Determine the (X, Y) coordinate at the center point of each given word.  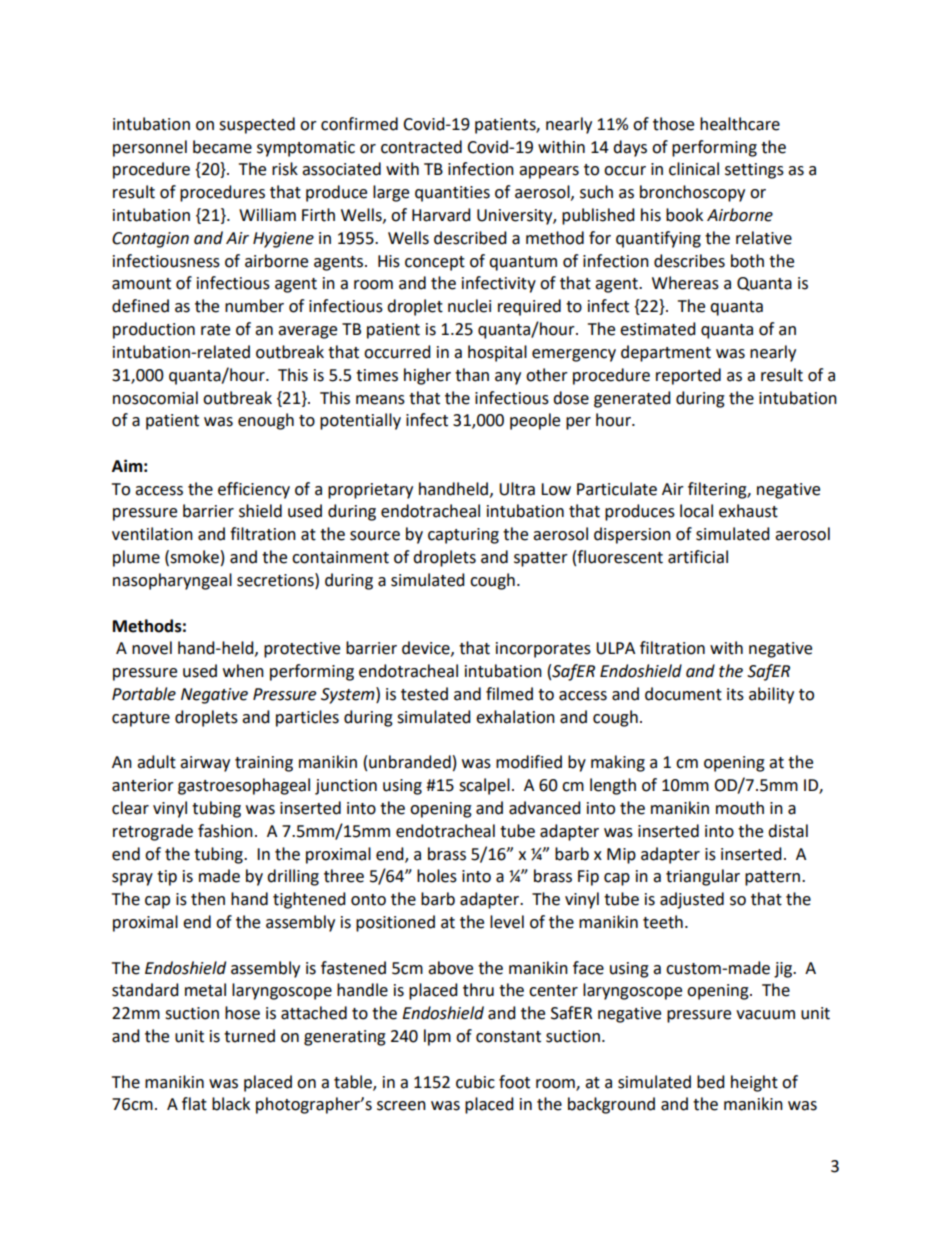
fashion (225, 831)
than (472, 375)
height (754, 1083)
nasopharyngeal (172, 581)
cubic (475, 1082)
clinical (694, 169)
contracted (421, 147)
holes (437, 876)
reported (688, 376)
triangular (703, 877)
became (222, 147)
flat (194, 1104)
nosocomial (155, 398)
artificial (698, 557)
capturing (463, 536)
